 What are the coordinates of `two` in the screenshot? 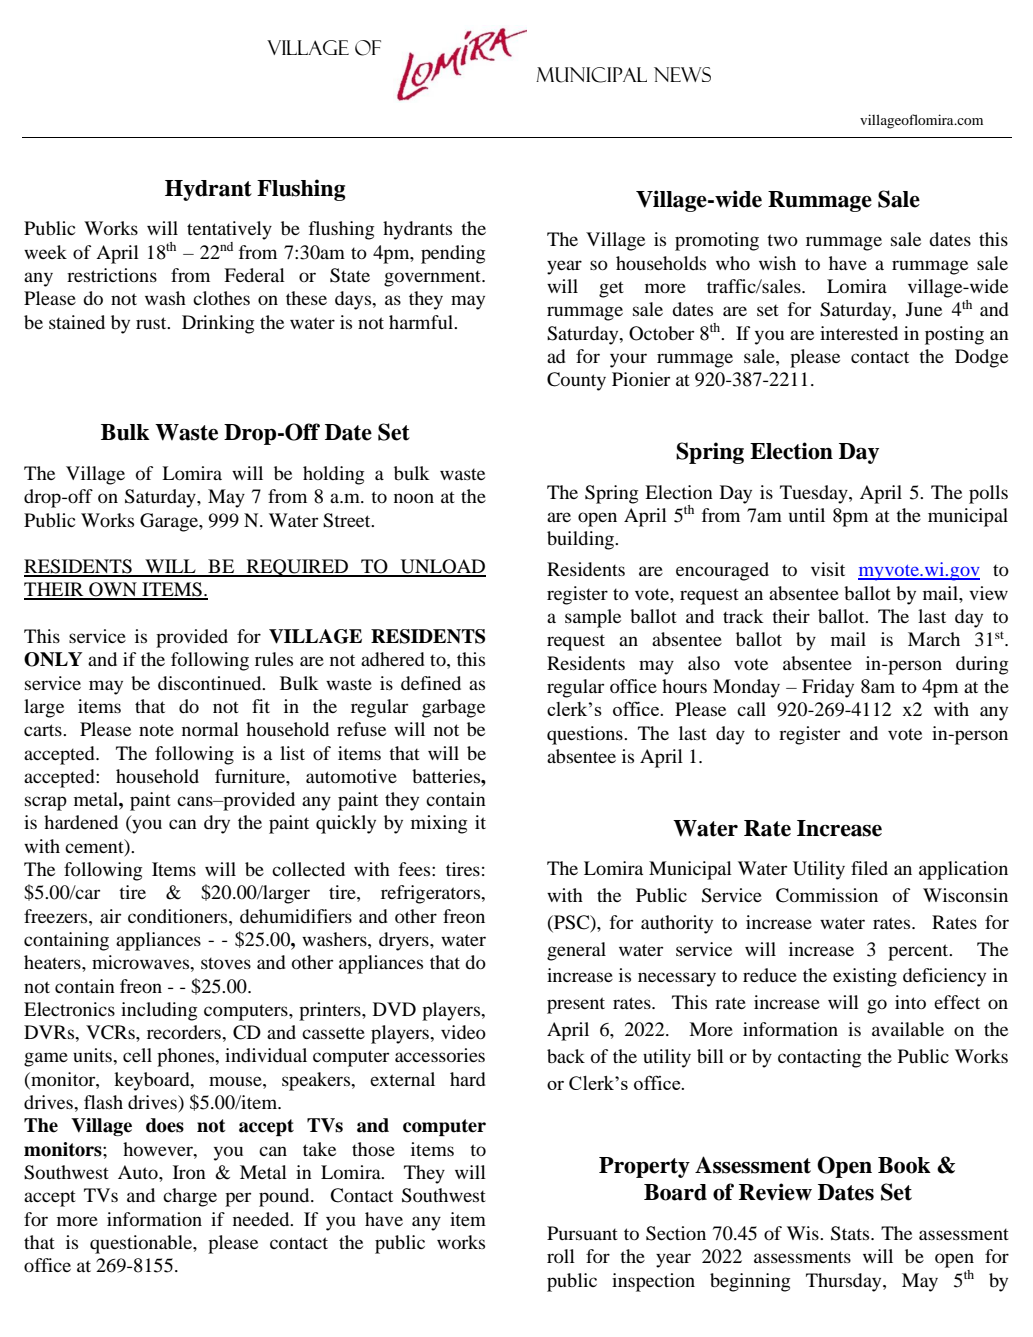 It's located at (782, 240).
